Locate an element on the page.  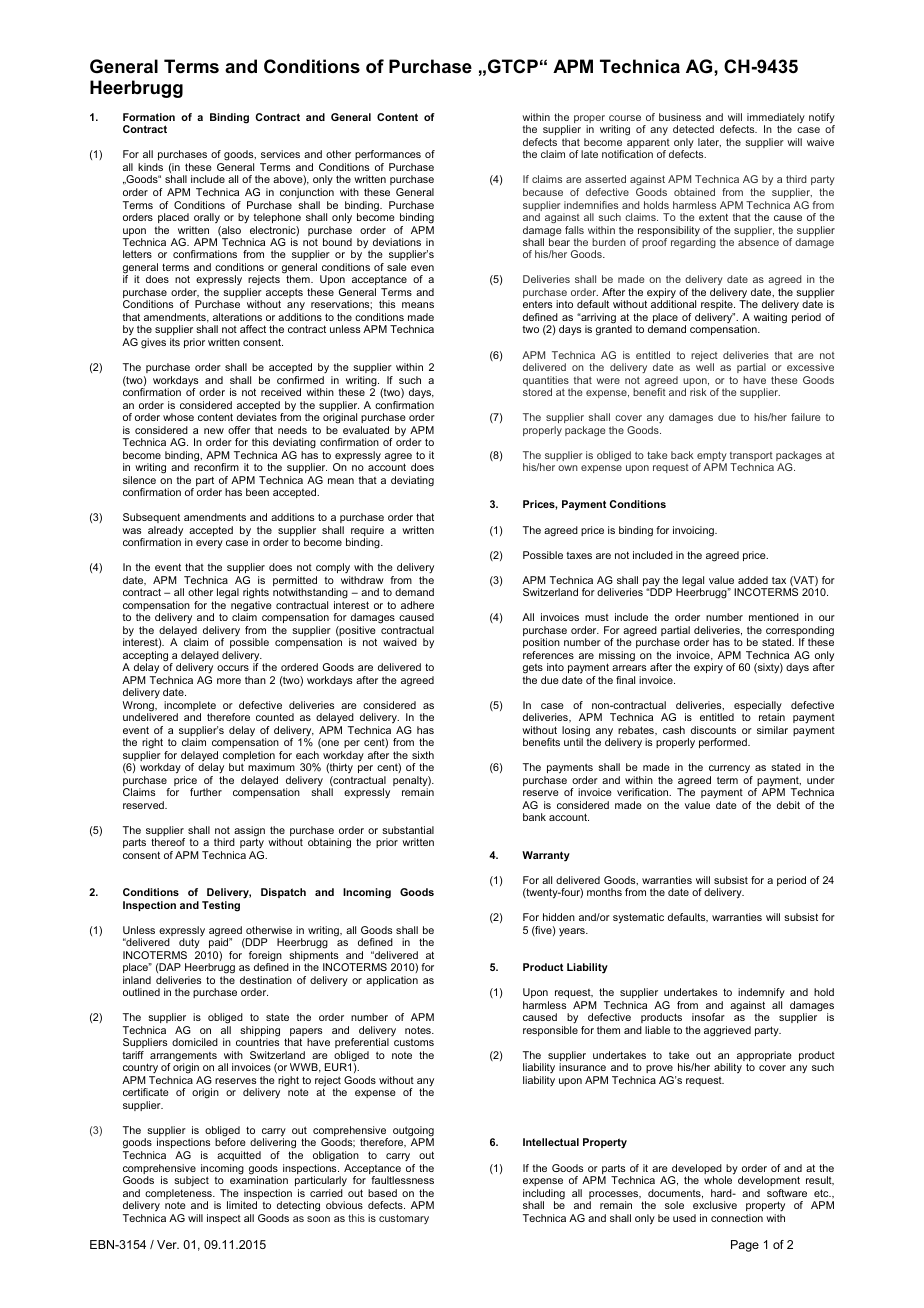
been is located at coordinates (257, 492).
